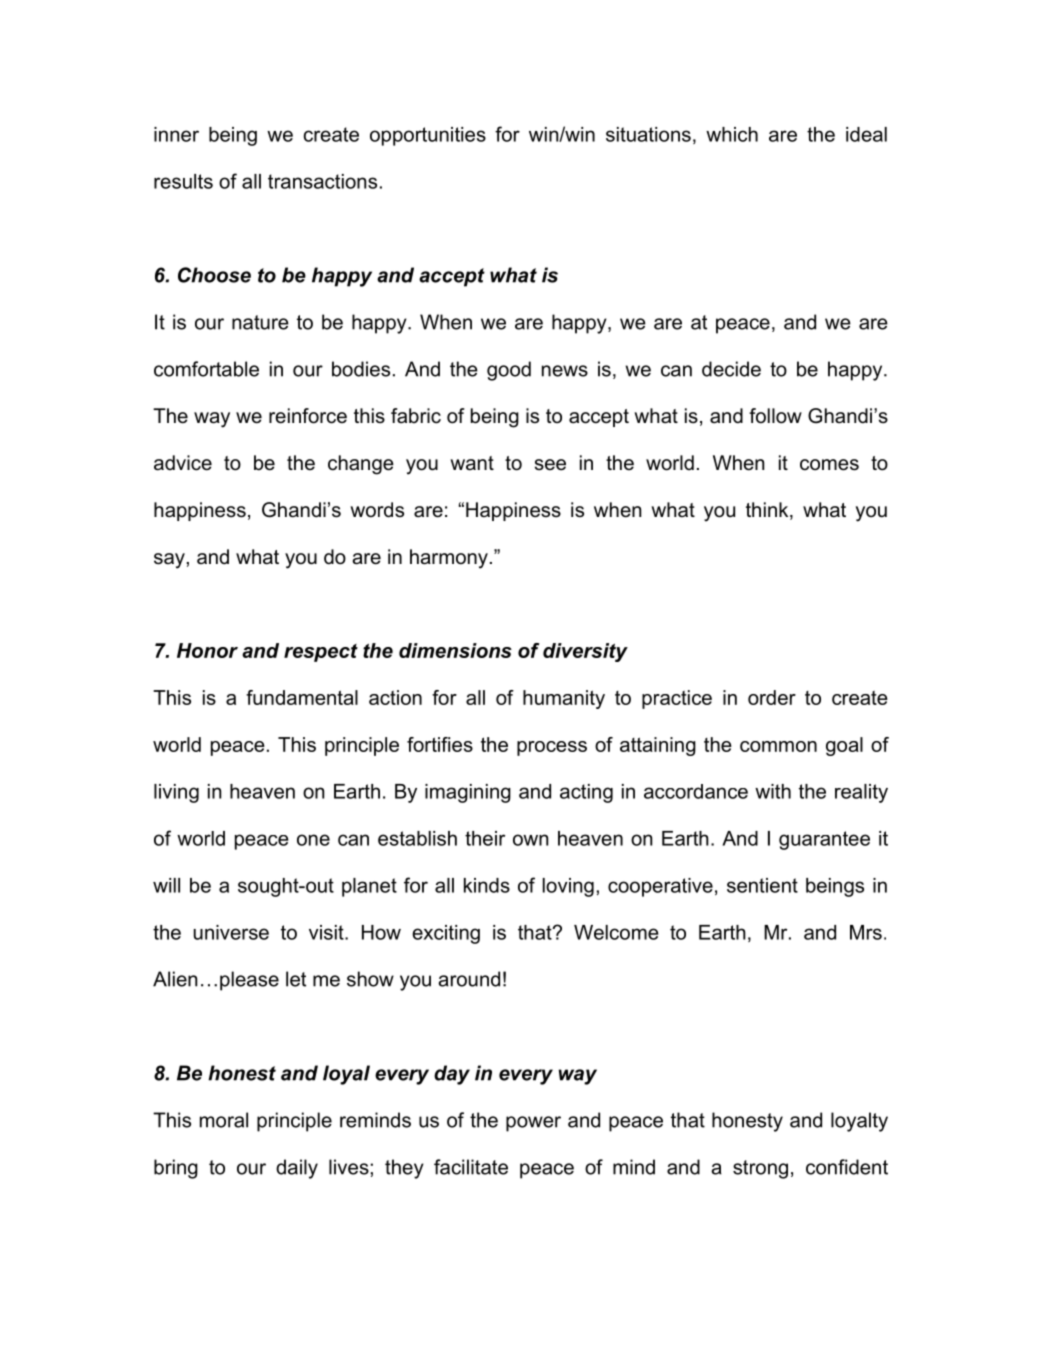  What do you see at coordinates (772, 697) in the page?
I see `order` at bounding box center [772, 697].
